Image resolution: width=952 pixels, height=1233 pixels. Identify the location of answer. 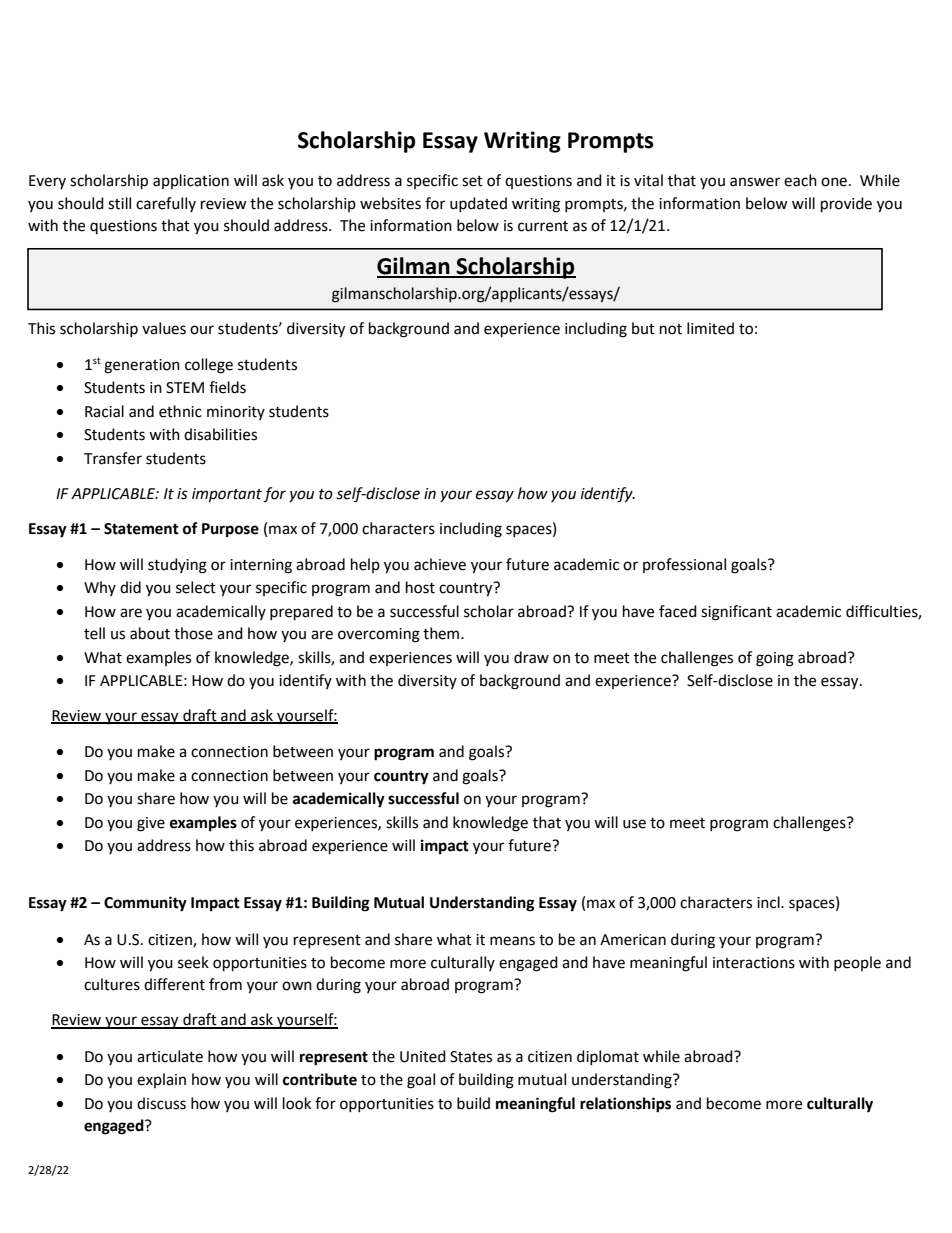
(755, 182).
